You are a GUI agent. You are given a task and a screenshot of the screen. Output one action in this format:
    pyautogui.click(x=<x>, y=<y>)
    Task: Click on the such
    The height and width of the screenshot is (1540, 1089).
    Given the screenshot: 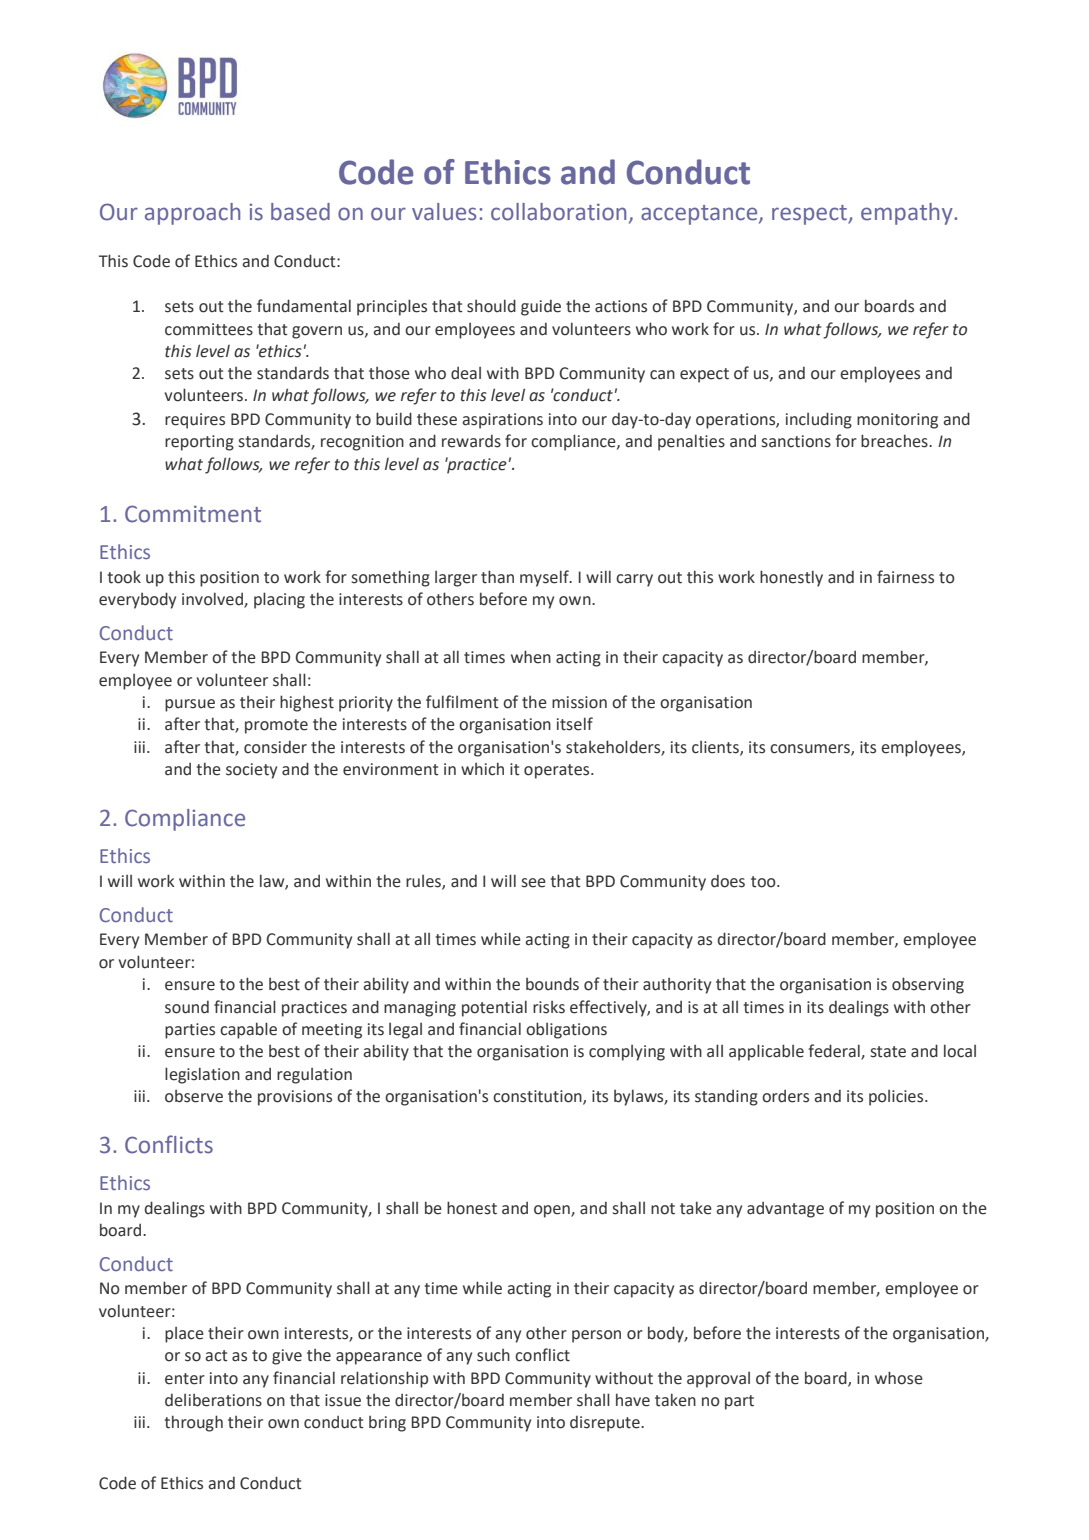 What is the action you would take?
    pyautogui.click(x=493, y=1355)
